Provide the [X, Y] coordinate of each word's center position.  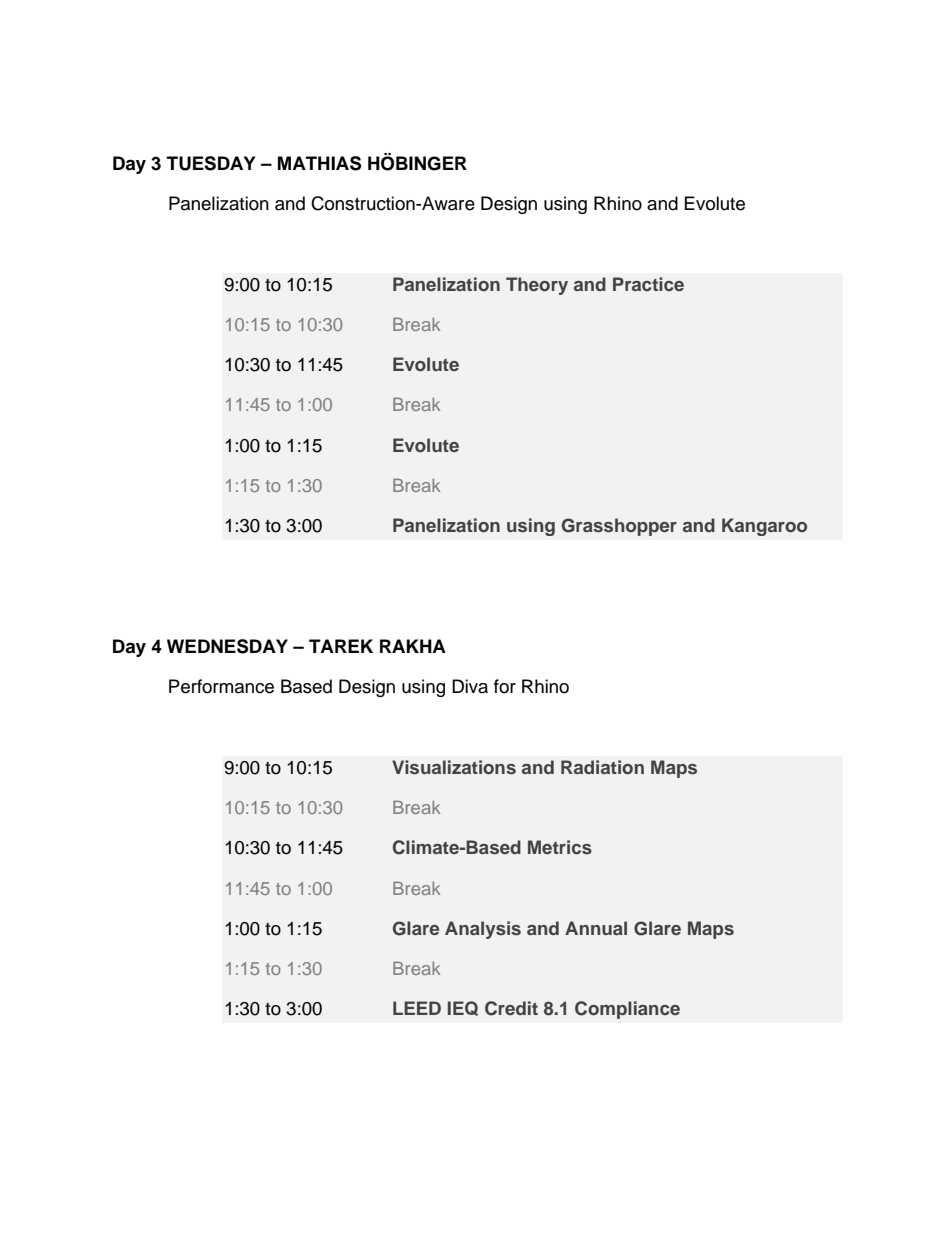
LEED [417, 1008]
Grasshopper [619, 527]
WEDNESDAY [227, 646]
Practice [648, 284]
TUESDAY [211, 163]
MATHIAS [319, 163]
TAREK [341, 646]
